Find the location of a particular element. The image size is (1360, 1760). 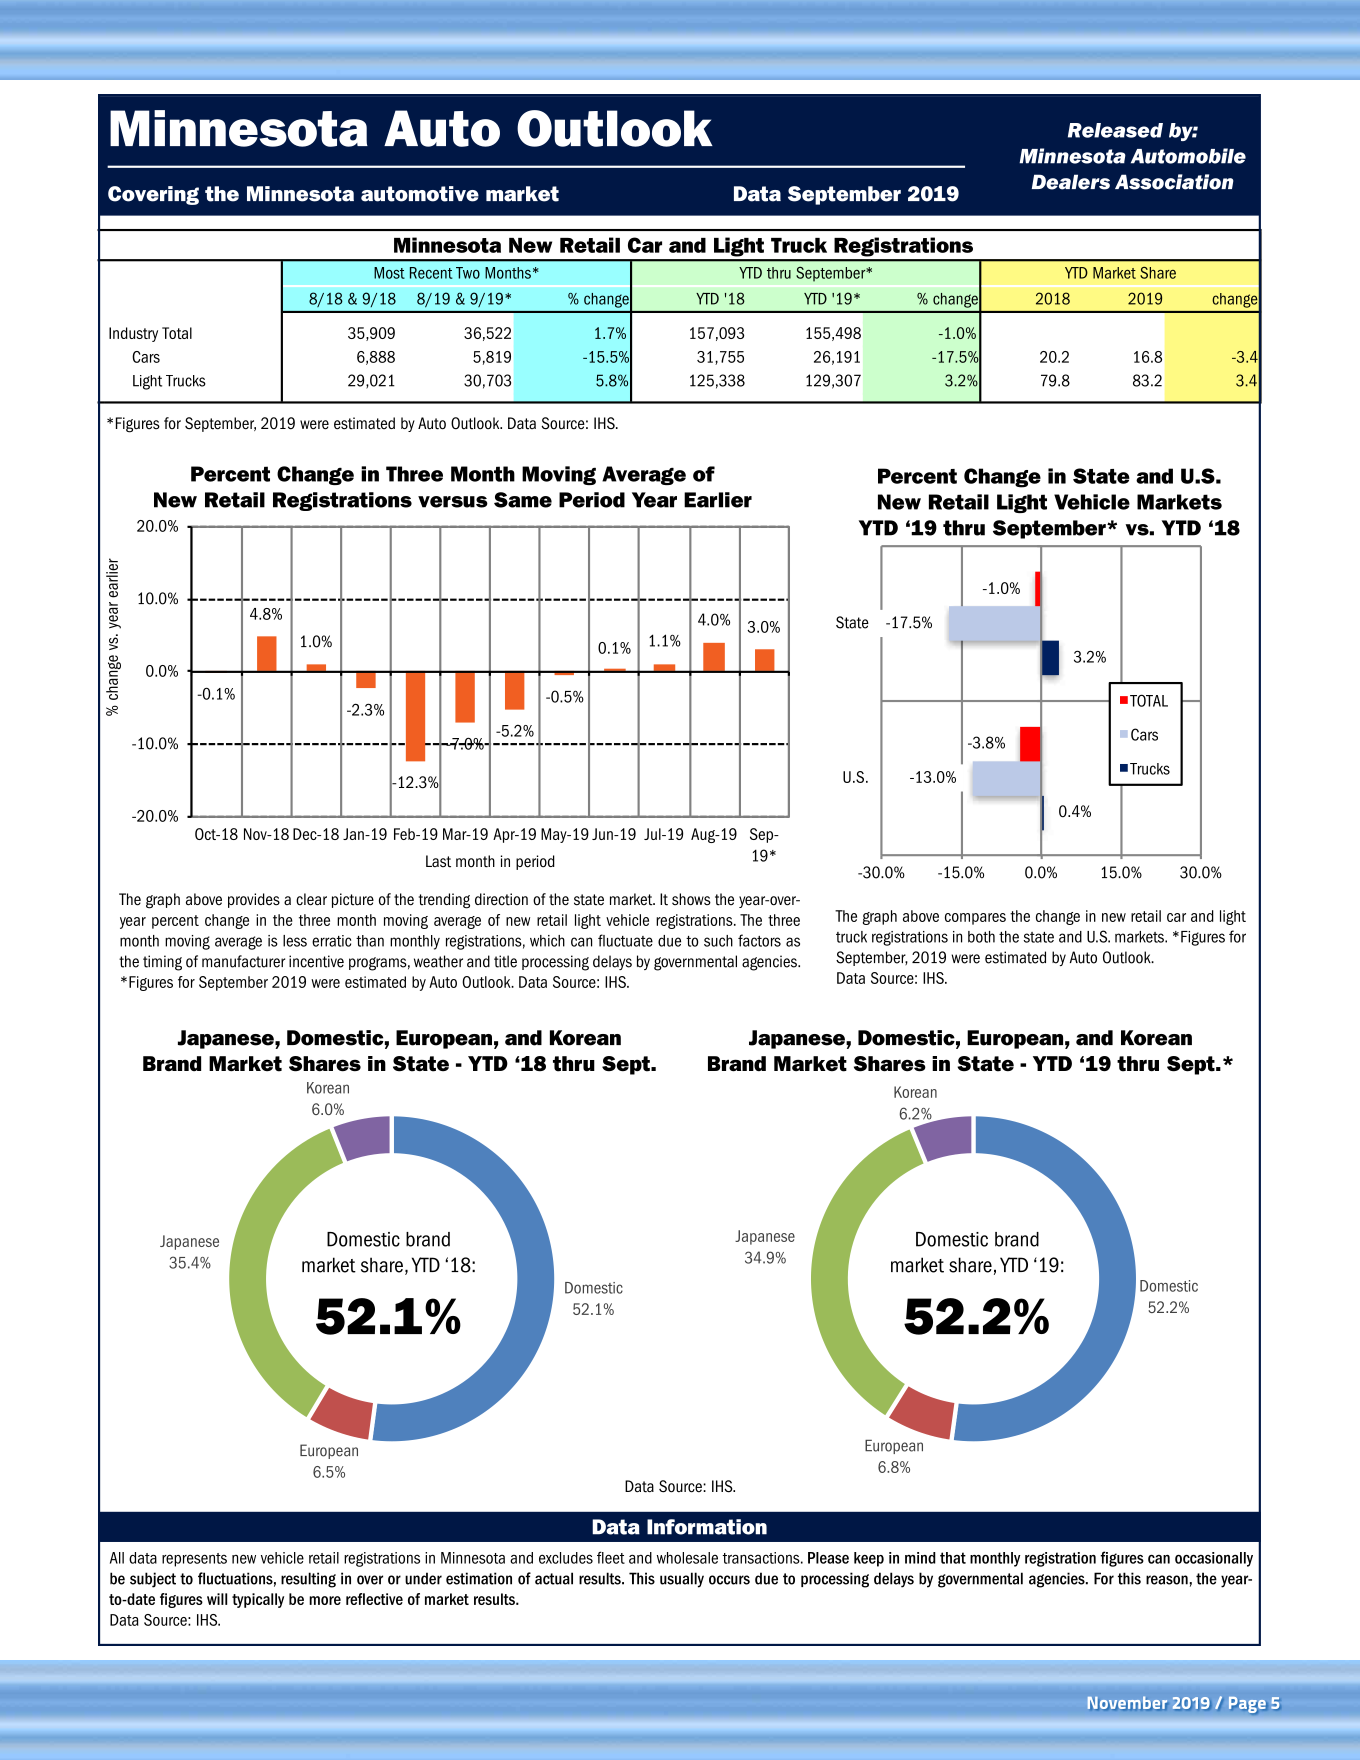

both is located at coordinates (981, 937).
